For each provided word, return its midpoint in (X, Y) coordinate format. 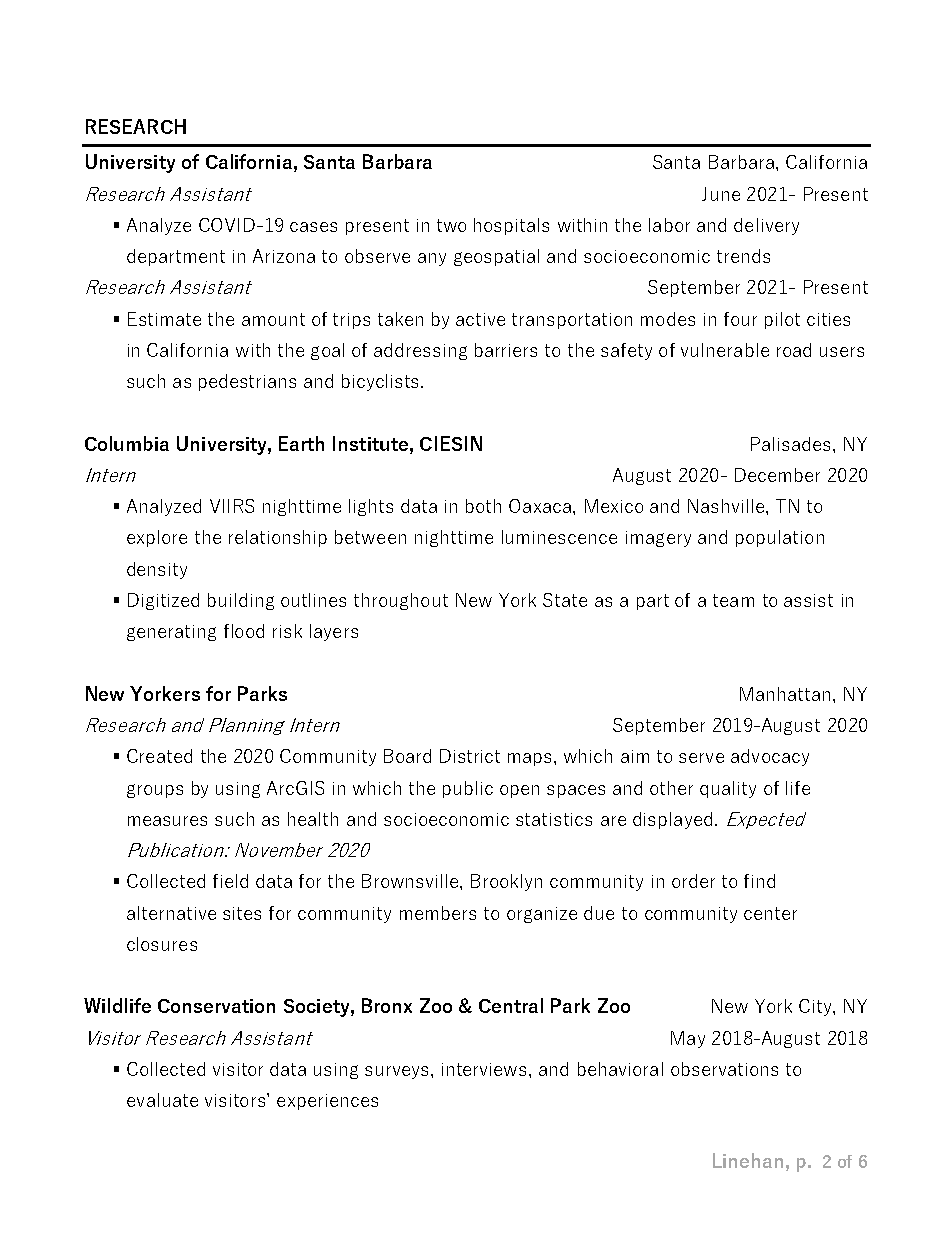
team (733, 600)
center (770, 913)
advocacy (770, 757)
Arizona (284, 256)
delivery (766, 226)
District (470, 756)
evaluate (162, 1100)
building (241, 601)
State (565, 600)
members (438, 913)
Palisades (790, 444)
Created (159, 756)
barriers (506, 350)
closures (162, 944)
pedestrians (247, 382)
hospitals (511, 226)
